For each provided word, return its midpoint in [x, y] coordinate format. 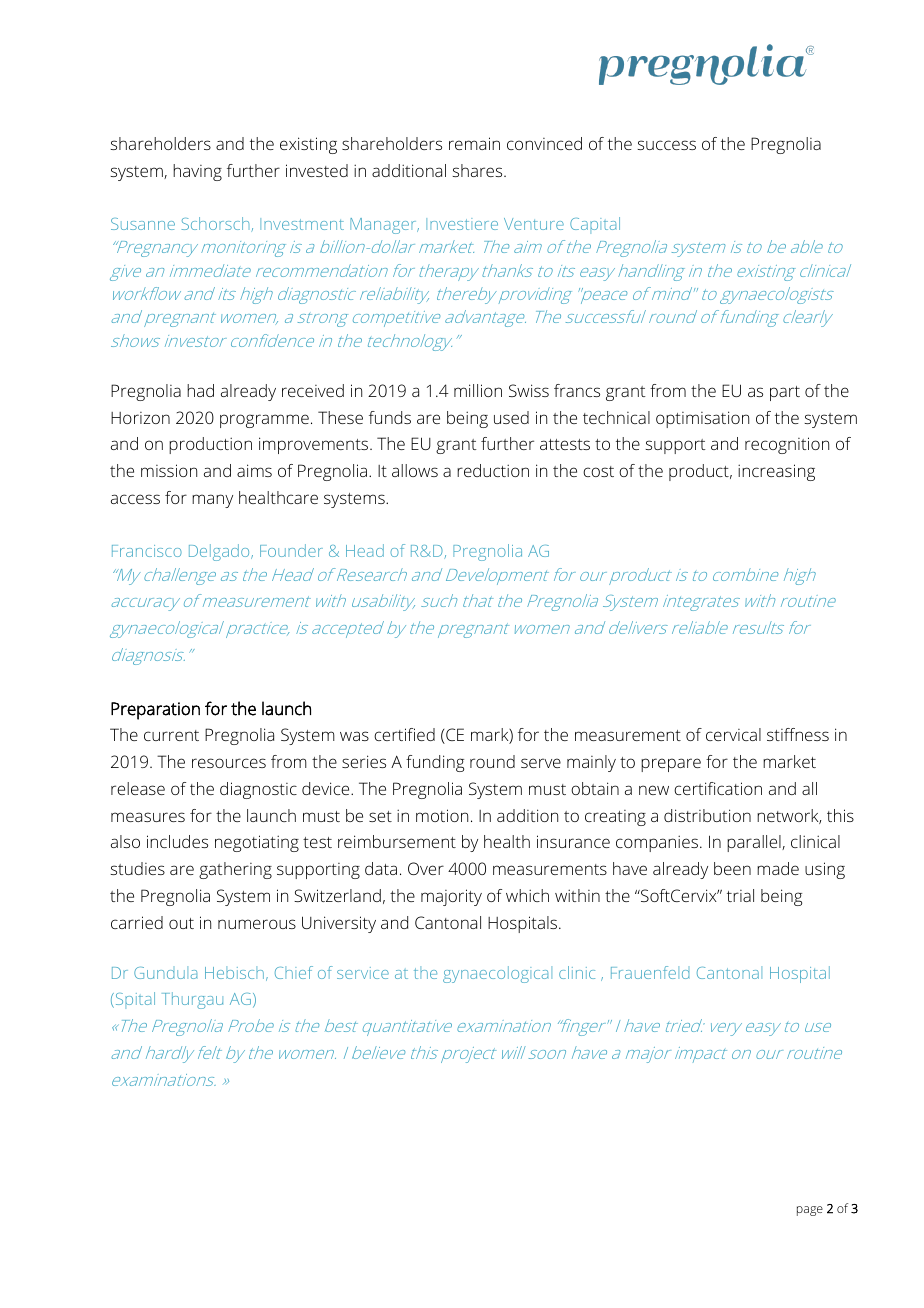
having [197, 172]
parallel [755, 843]
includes [177, 841]
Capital [595, 225]
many [212, 501]
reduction [493, 470]
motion [442, 815]
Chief [294, 972]
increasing [776, 472]
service [363, 973]
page [810, 1211]
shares [478, 170]
